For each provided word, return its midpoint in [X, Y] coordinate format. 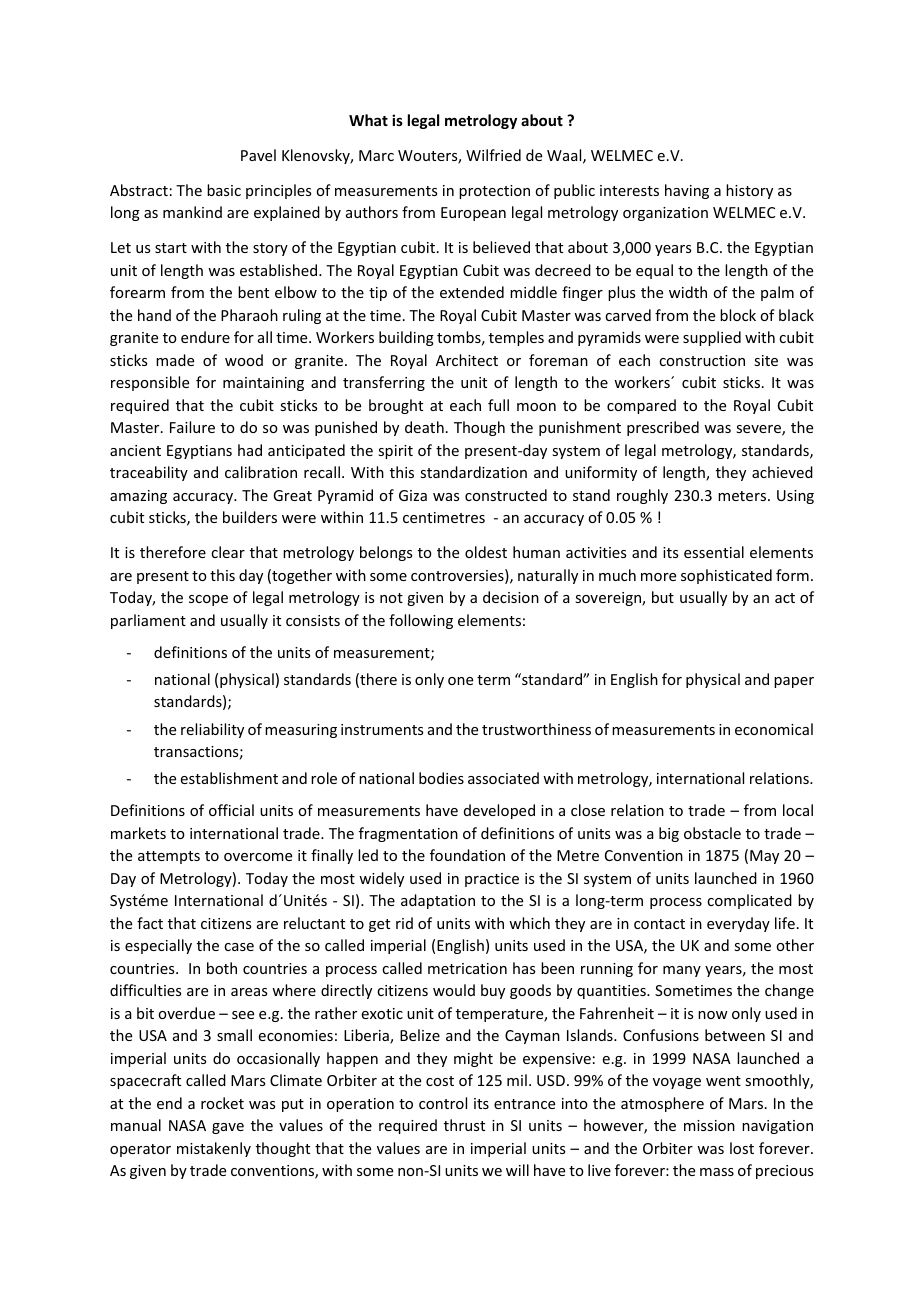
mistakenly [214, 1149]
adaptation [438, 901]
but [663, 597]
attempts [169, 857]
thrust [464, 1125]
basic [224, 190]
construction [702, 360]
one [460, 681]
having [687, 191]
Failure [192, 427]
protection [494, 192]
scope [208, 600]
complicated [749, 901]
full [498, 405]
